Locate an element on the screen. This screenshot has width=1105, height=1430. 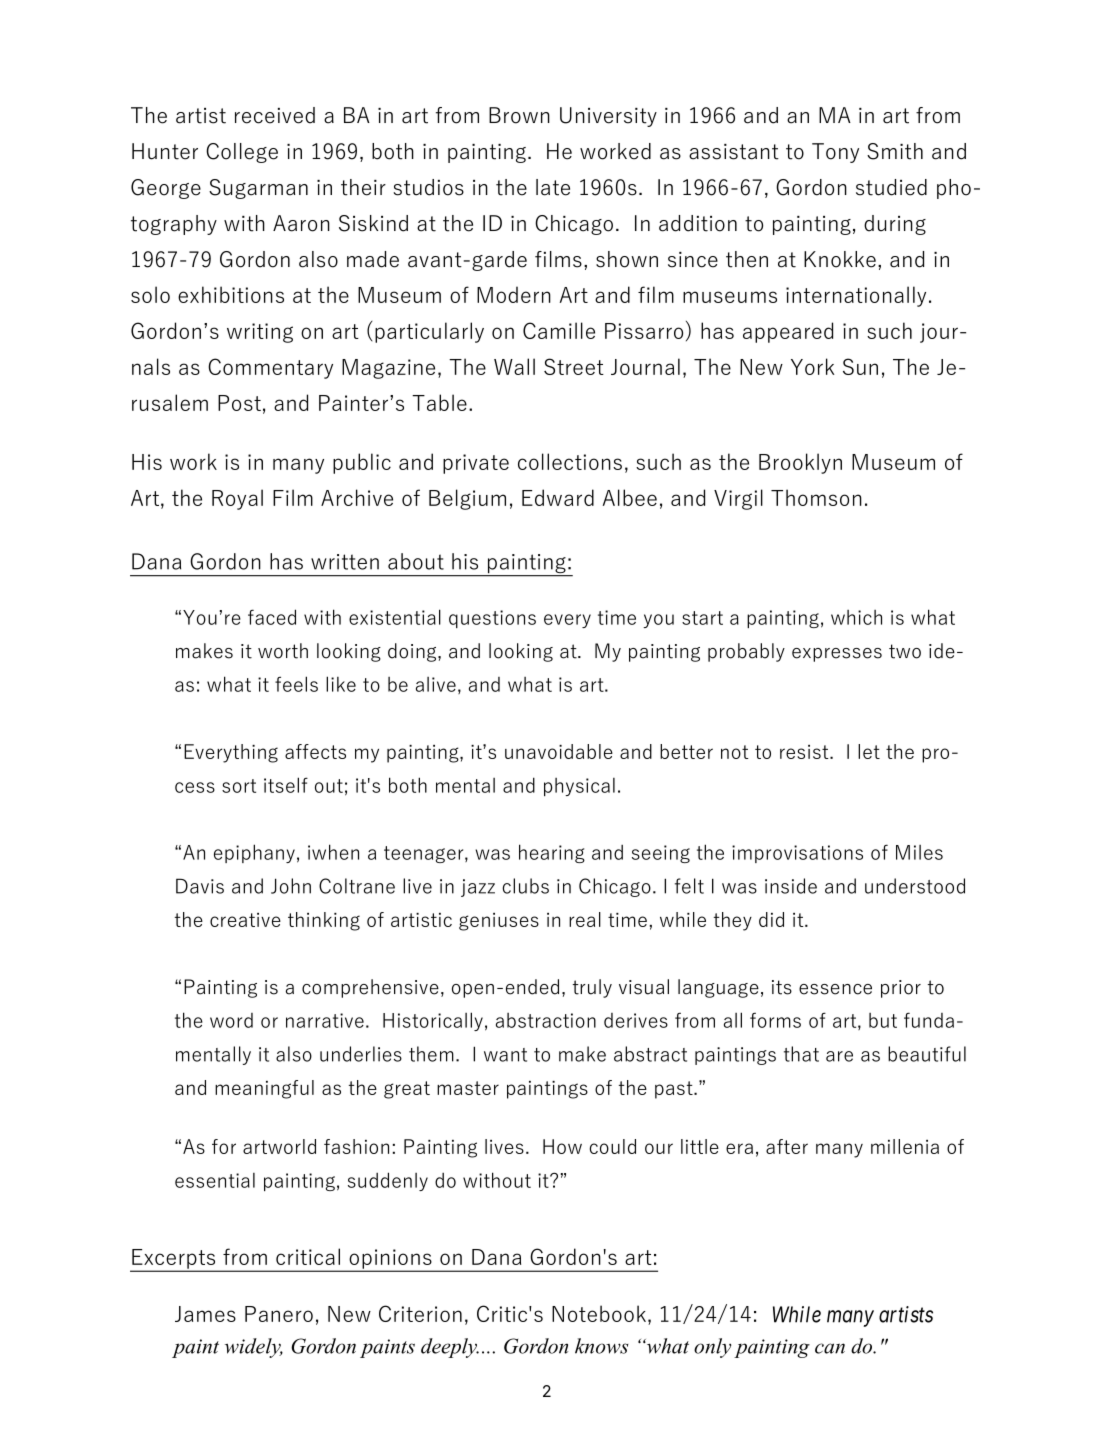
Commentary is located at coordinates (270, 368).
